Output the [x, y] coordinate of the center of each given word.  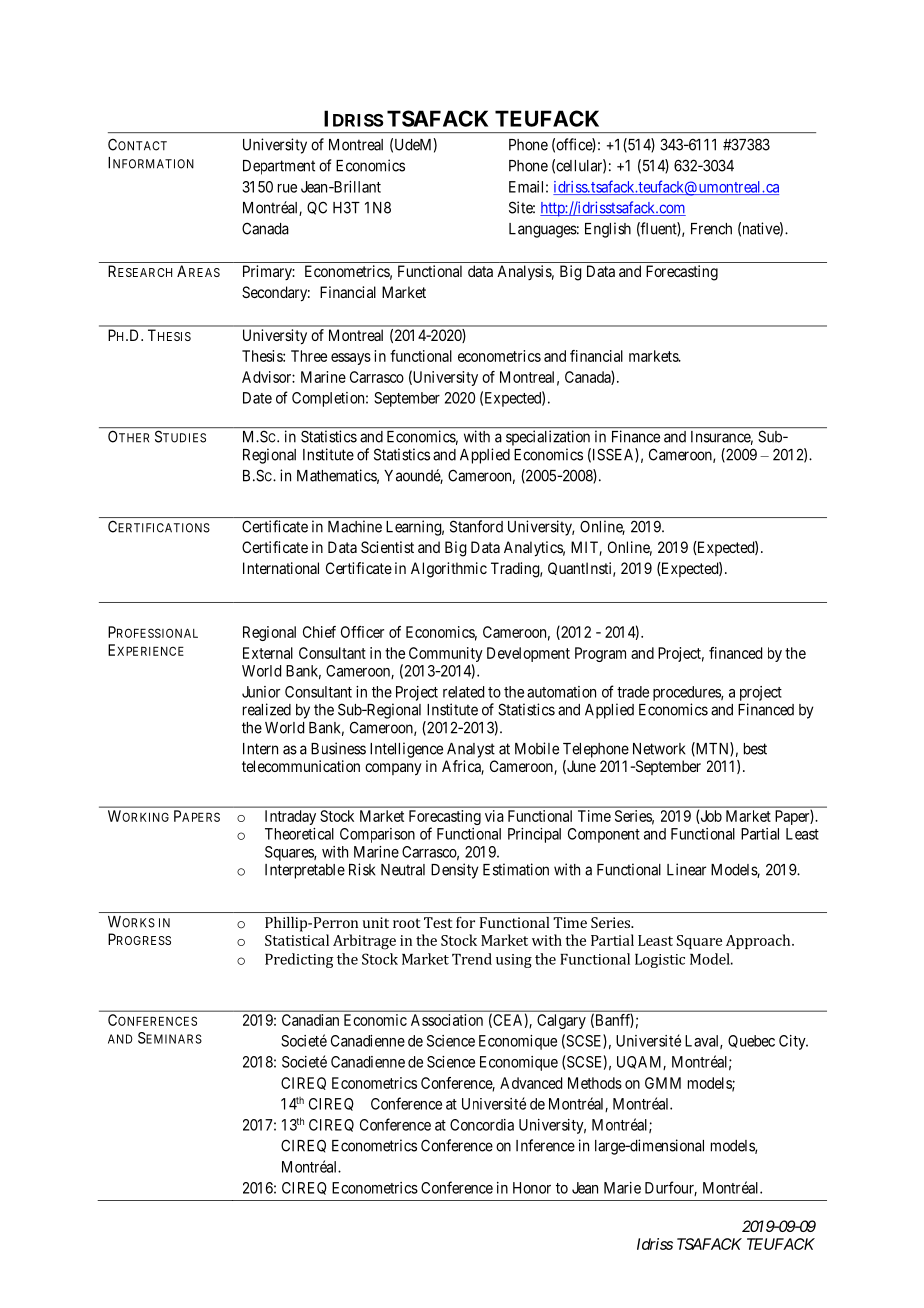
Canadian [310, 1020]
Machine [355, 526]
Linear [686, 869]
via [494, 816]
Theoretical [299, 834]
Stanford [476, 526]
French [711, 229]
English [608, 230]
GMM [663, 1083]
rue [287, 188]
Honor [532, 1188]
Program [600, 654]
